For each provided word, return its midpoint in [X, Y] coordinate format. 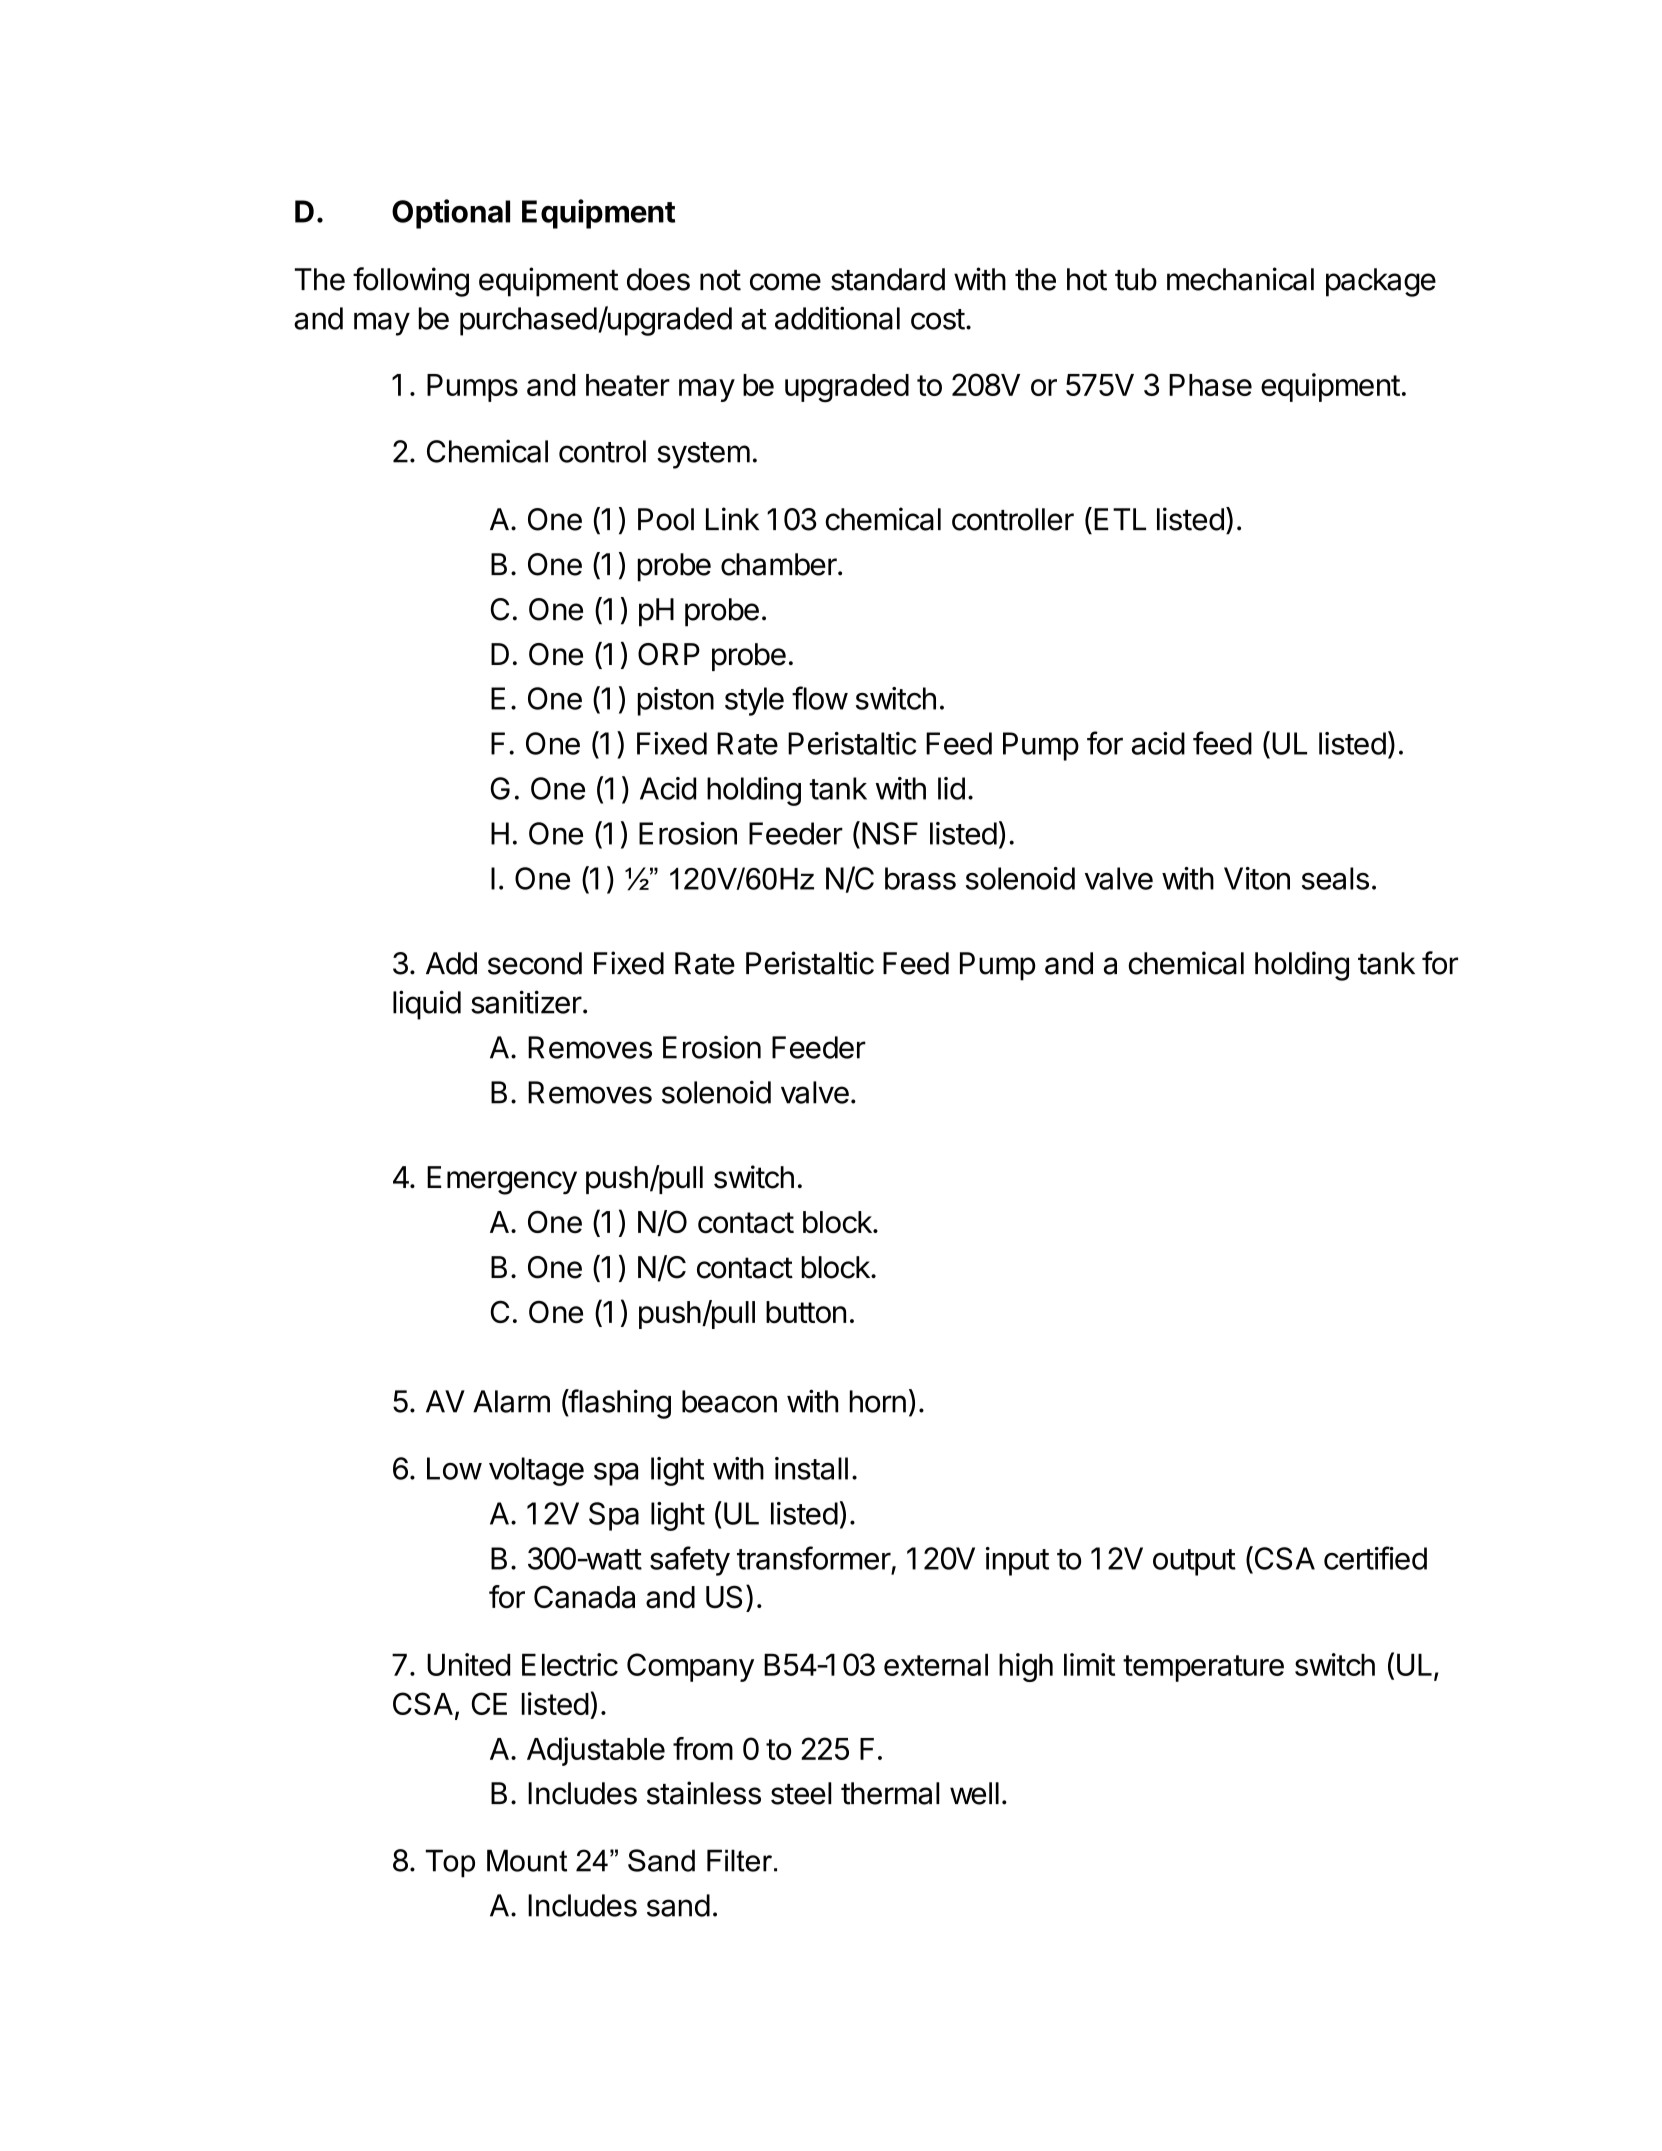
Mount [527, 1860]
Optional [451, 214]
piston [676, 701]
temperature [1203, 1668]
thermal [890, 1793]
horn [878, 1401]
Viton [1257, 878]
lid [951, 788]
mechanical [1240, 279]
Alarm [511, 1401]
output [1194, 1562]
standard [888, 279]
